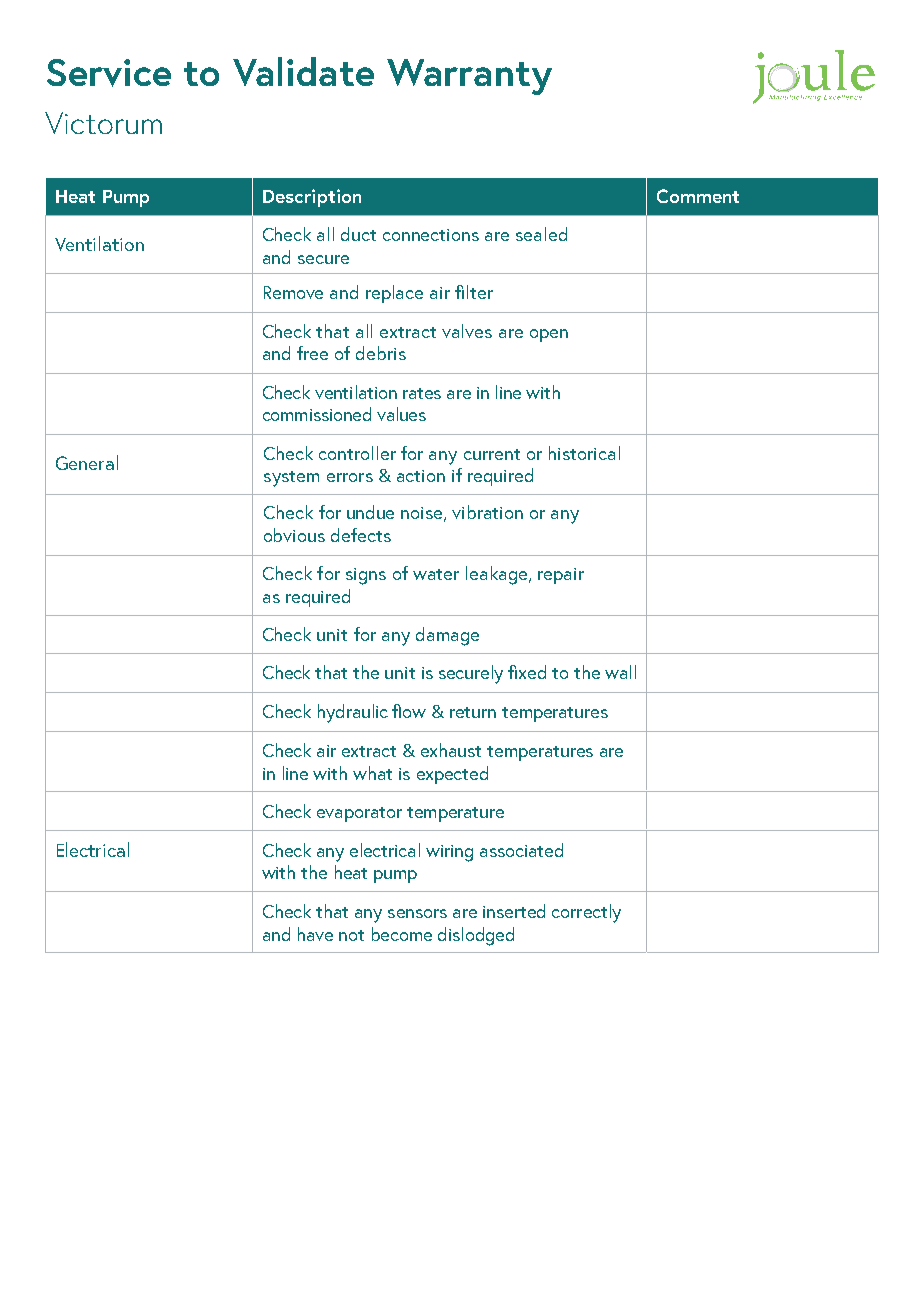  I want to click on Comment, so click(698, 196).
